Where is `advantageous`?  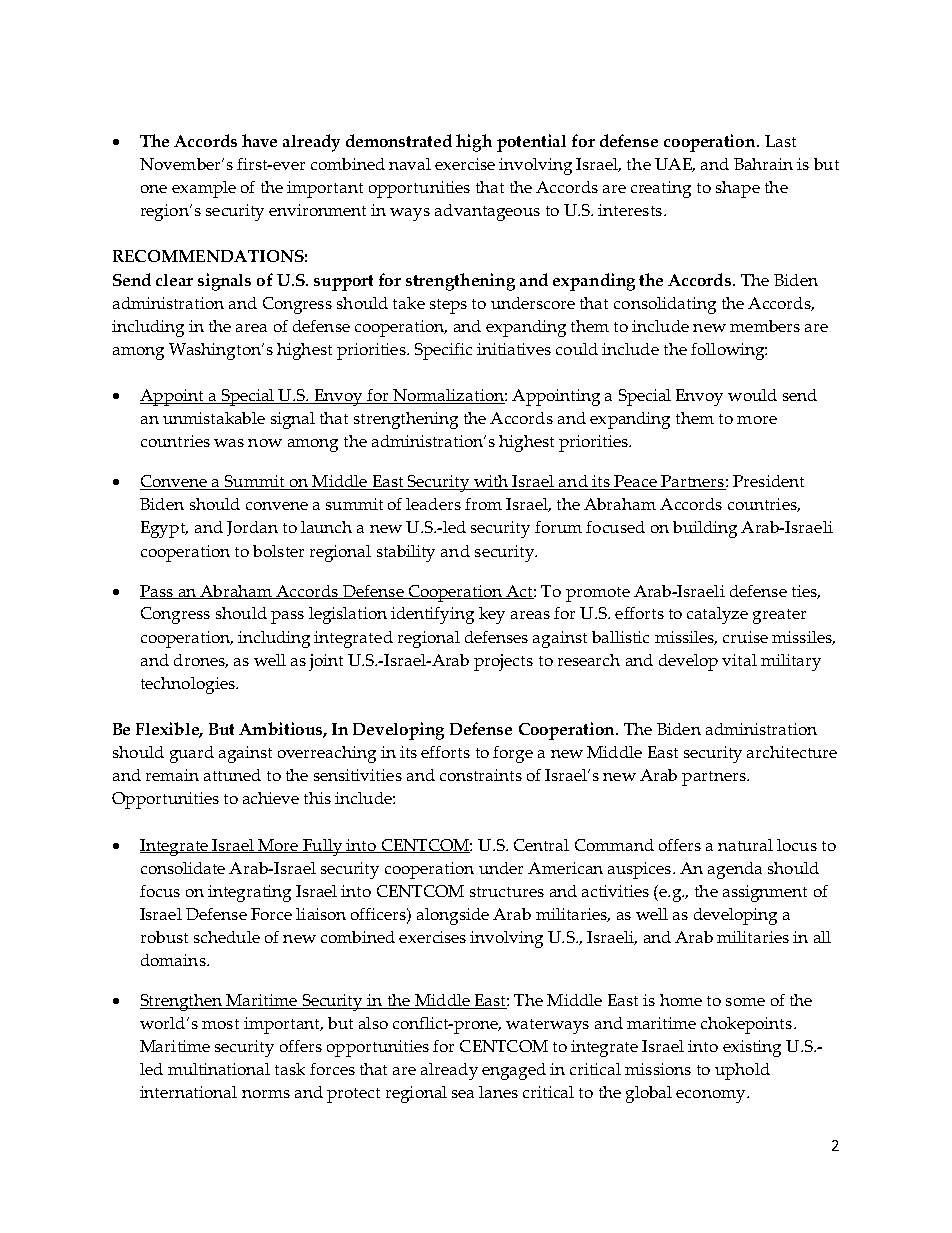 advantageous is located at coordinates (487, 212).
